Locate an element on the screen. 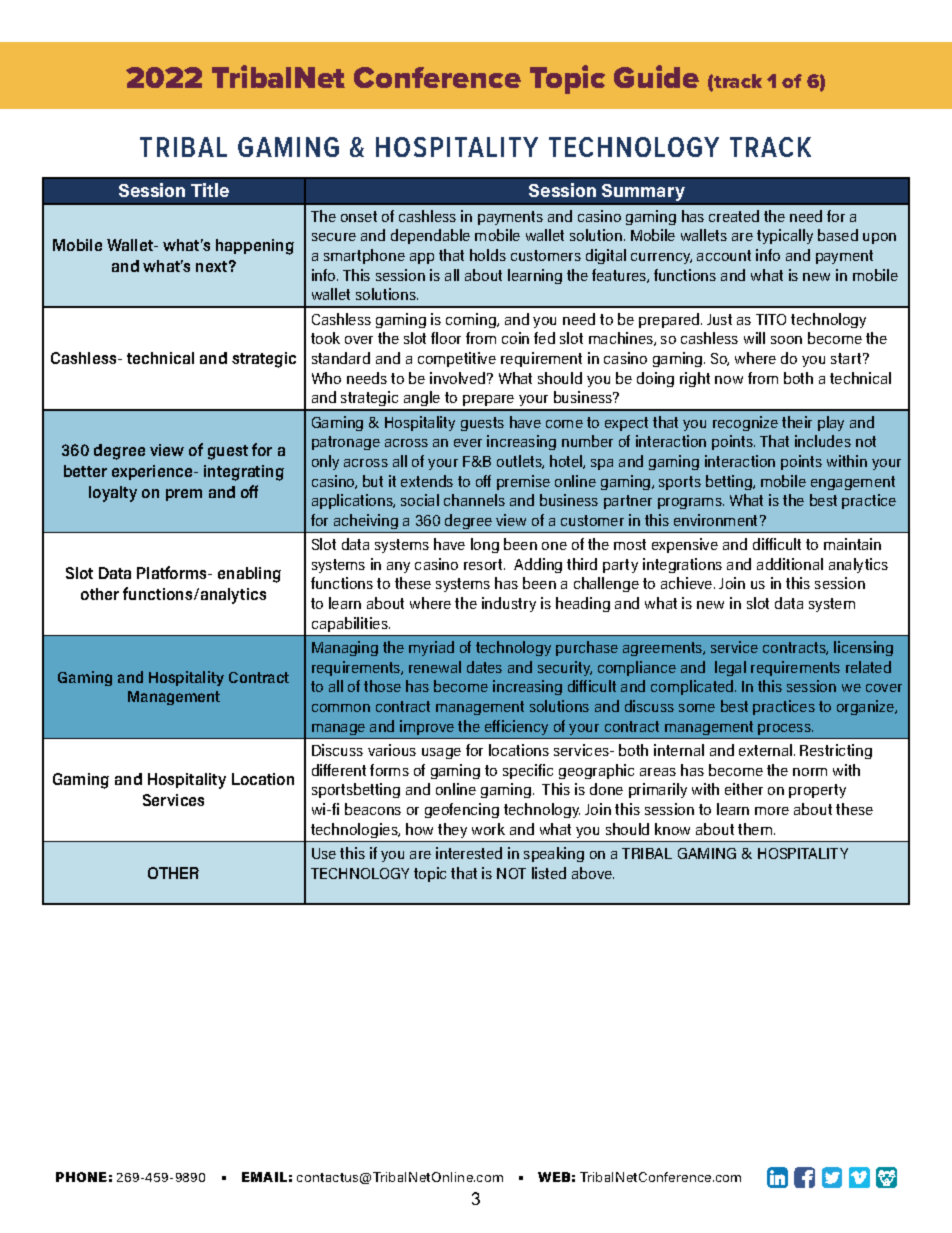 Image resolution: width=952 pixels, height=1233 pixels. Use is located at coordinates (324, 853).
